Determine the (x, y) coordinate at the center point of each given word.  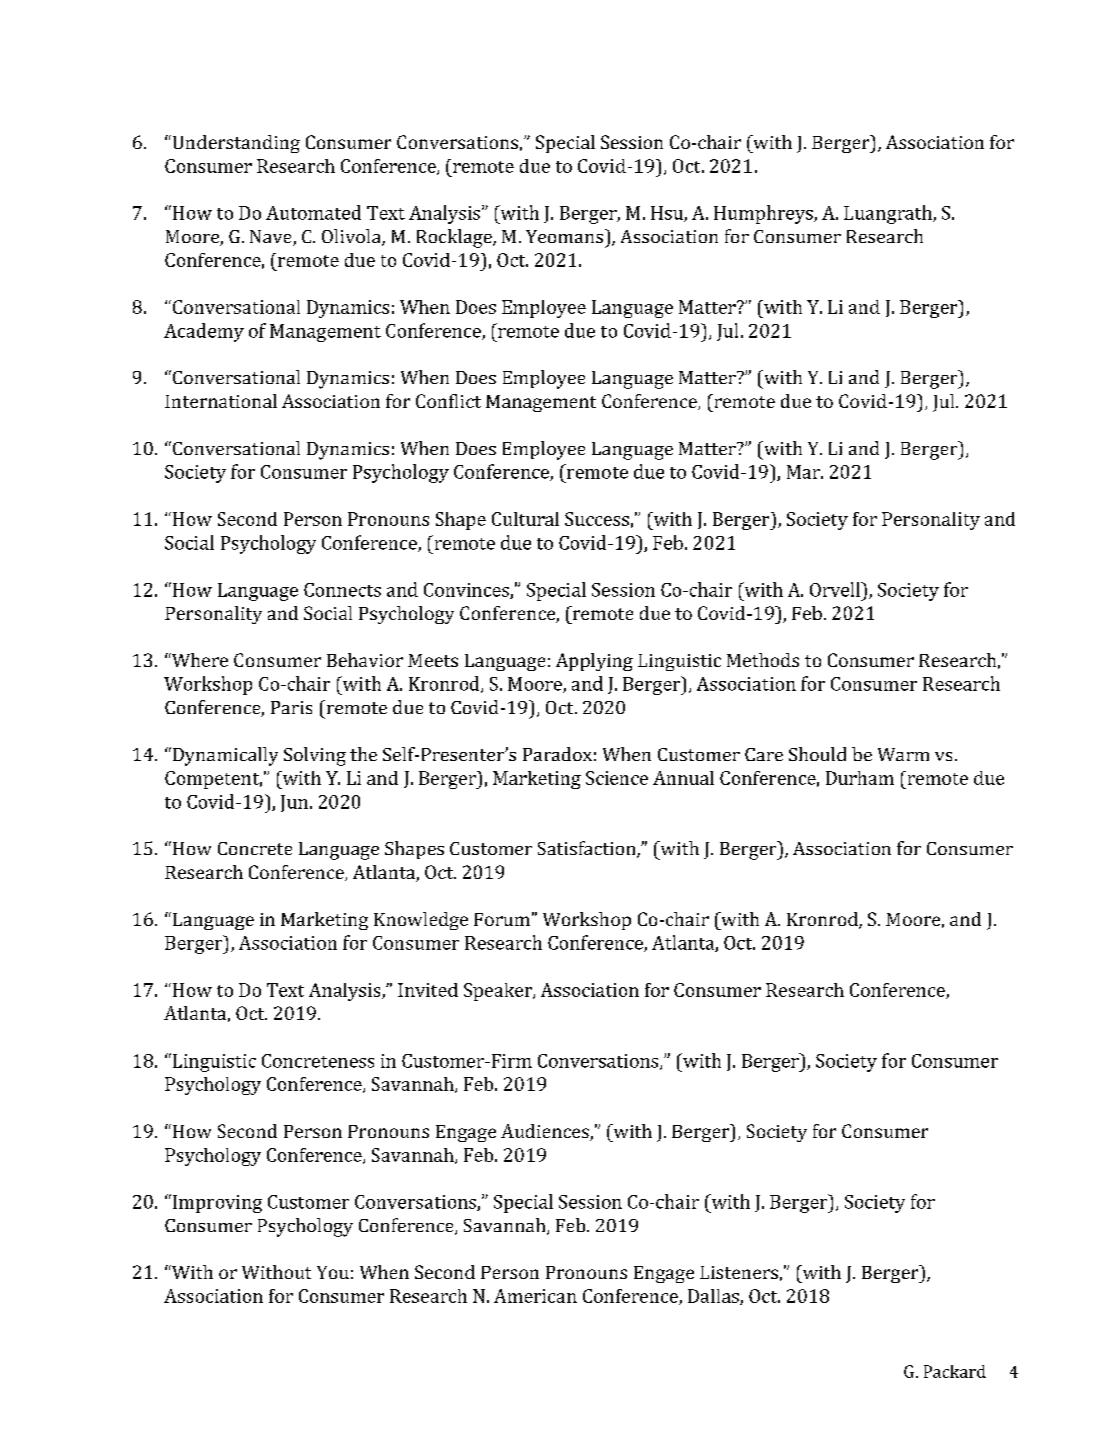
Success (597, 519)
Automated (313, 212)
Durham (860, 778)
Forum (502, 919)
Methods (763, 660)
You (333, 1272)
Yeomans (566, 236)
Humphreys (764, 214)
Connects (342, 590)
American (535, 1296)
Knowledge (421, 921)
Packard (955, 1371)
